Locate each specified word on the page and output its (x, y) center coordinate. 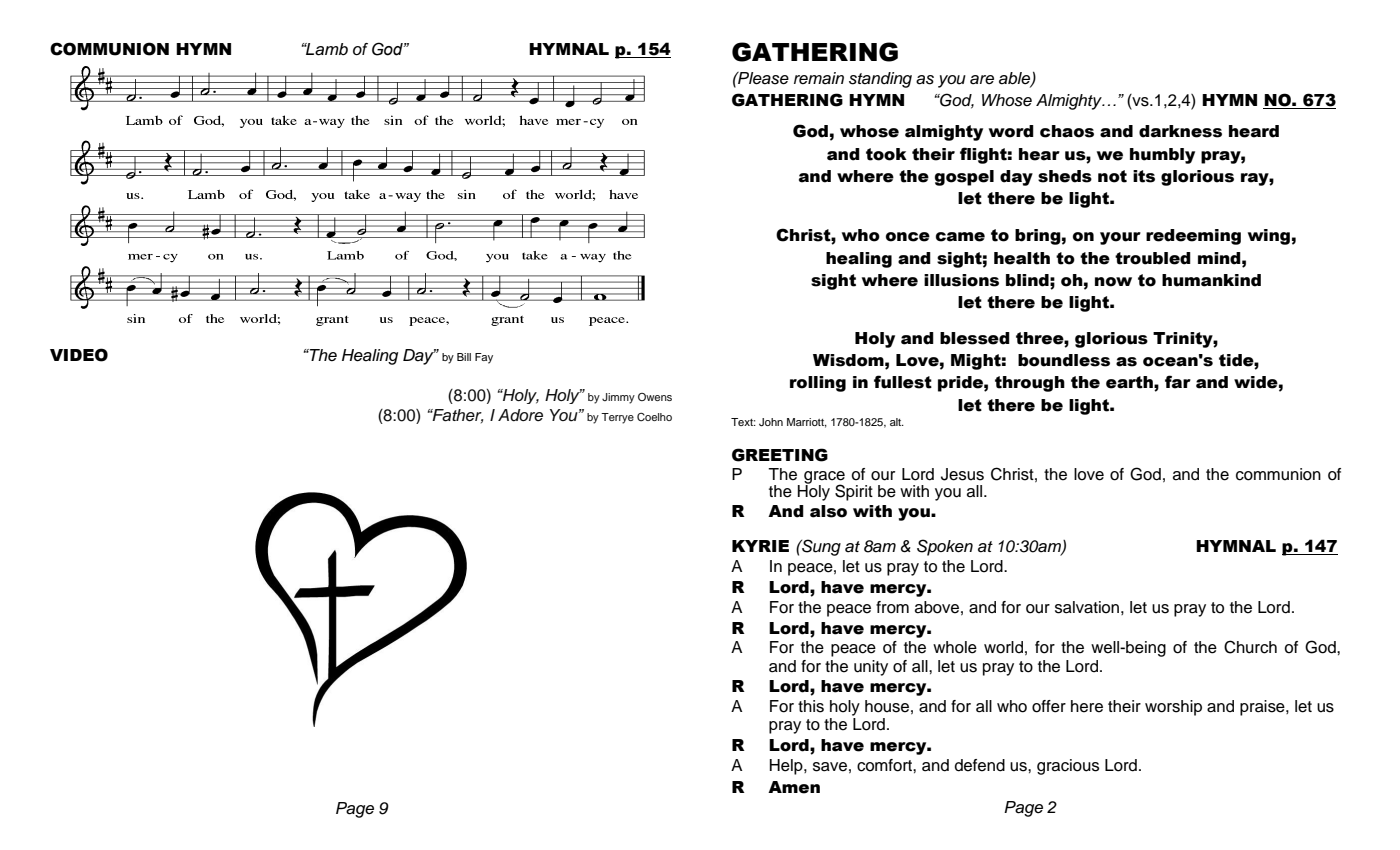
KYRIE (760, 546)
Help (787, 767)
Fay (484, 358)
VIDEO (79, 355)
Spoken (945, 547)
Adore (520, 415)
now (1113, 282)
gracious (1068, 767)
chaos (1067, 131)
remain (819, 78)
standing (880, 80)
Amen (794, 787)
